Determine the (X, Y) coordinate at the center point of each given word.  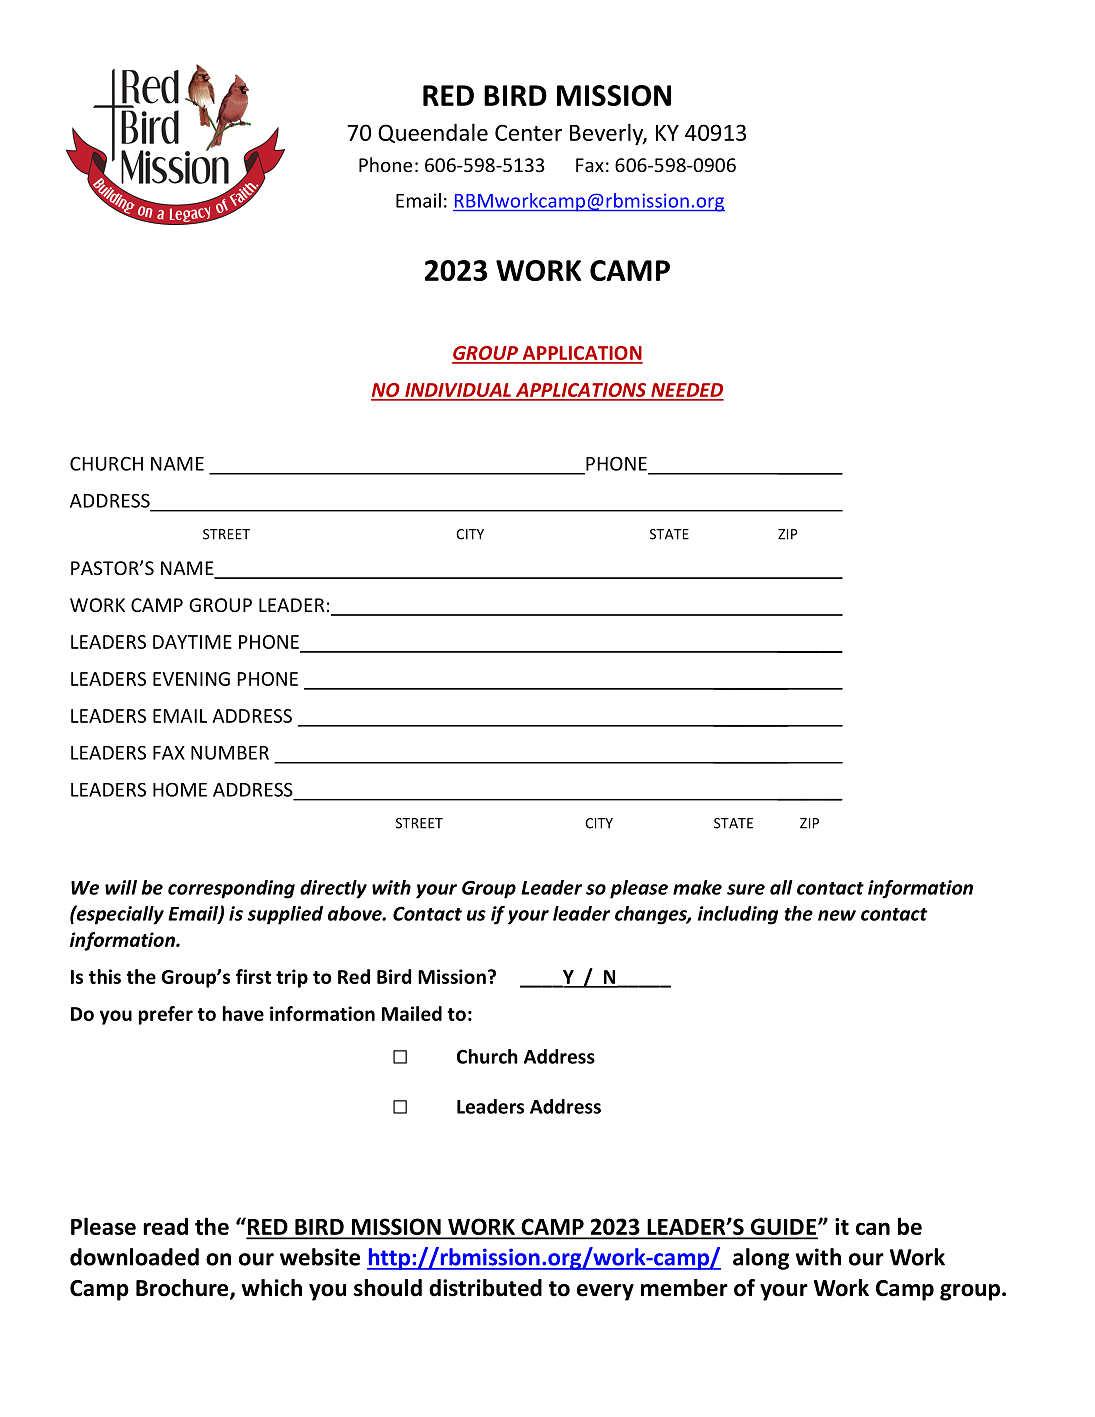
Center (528, 132)
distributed (485, 1288)
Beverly (608, 134)
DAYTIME (192, 642)
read (165, 1226)
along (761, 1259)
